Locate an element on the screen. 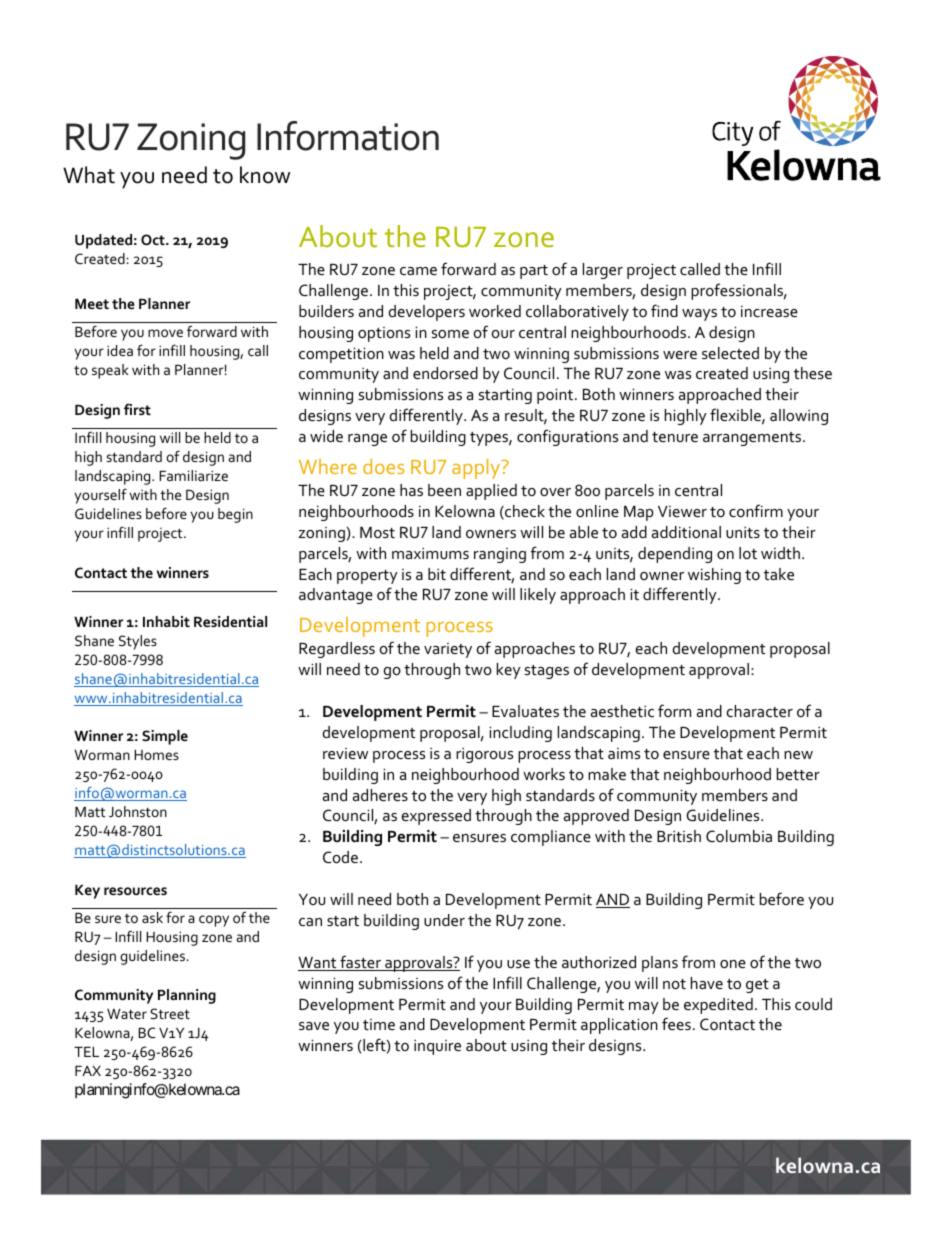 This screenshot has width=952, height=1233. Johnston is located at coordinates (138, 811).
